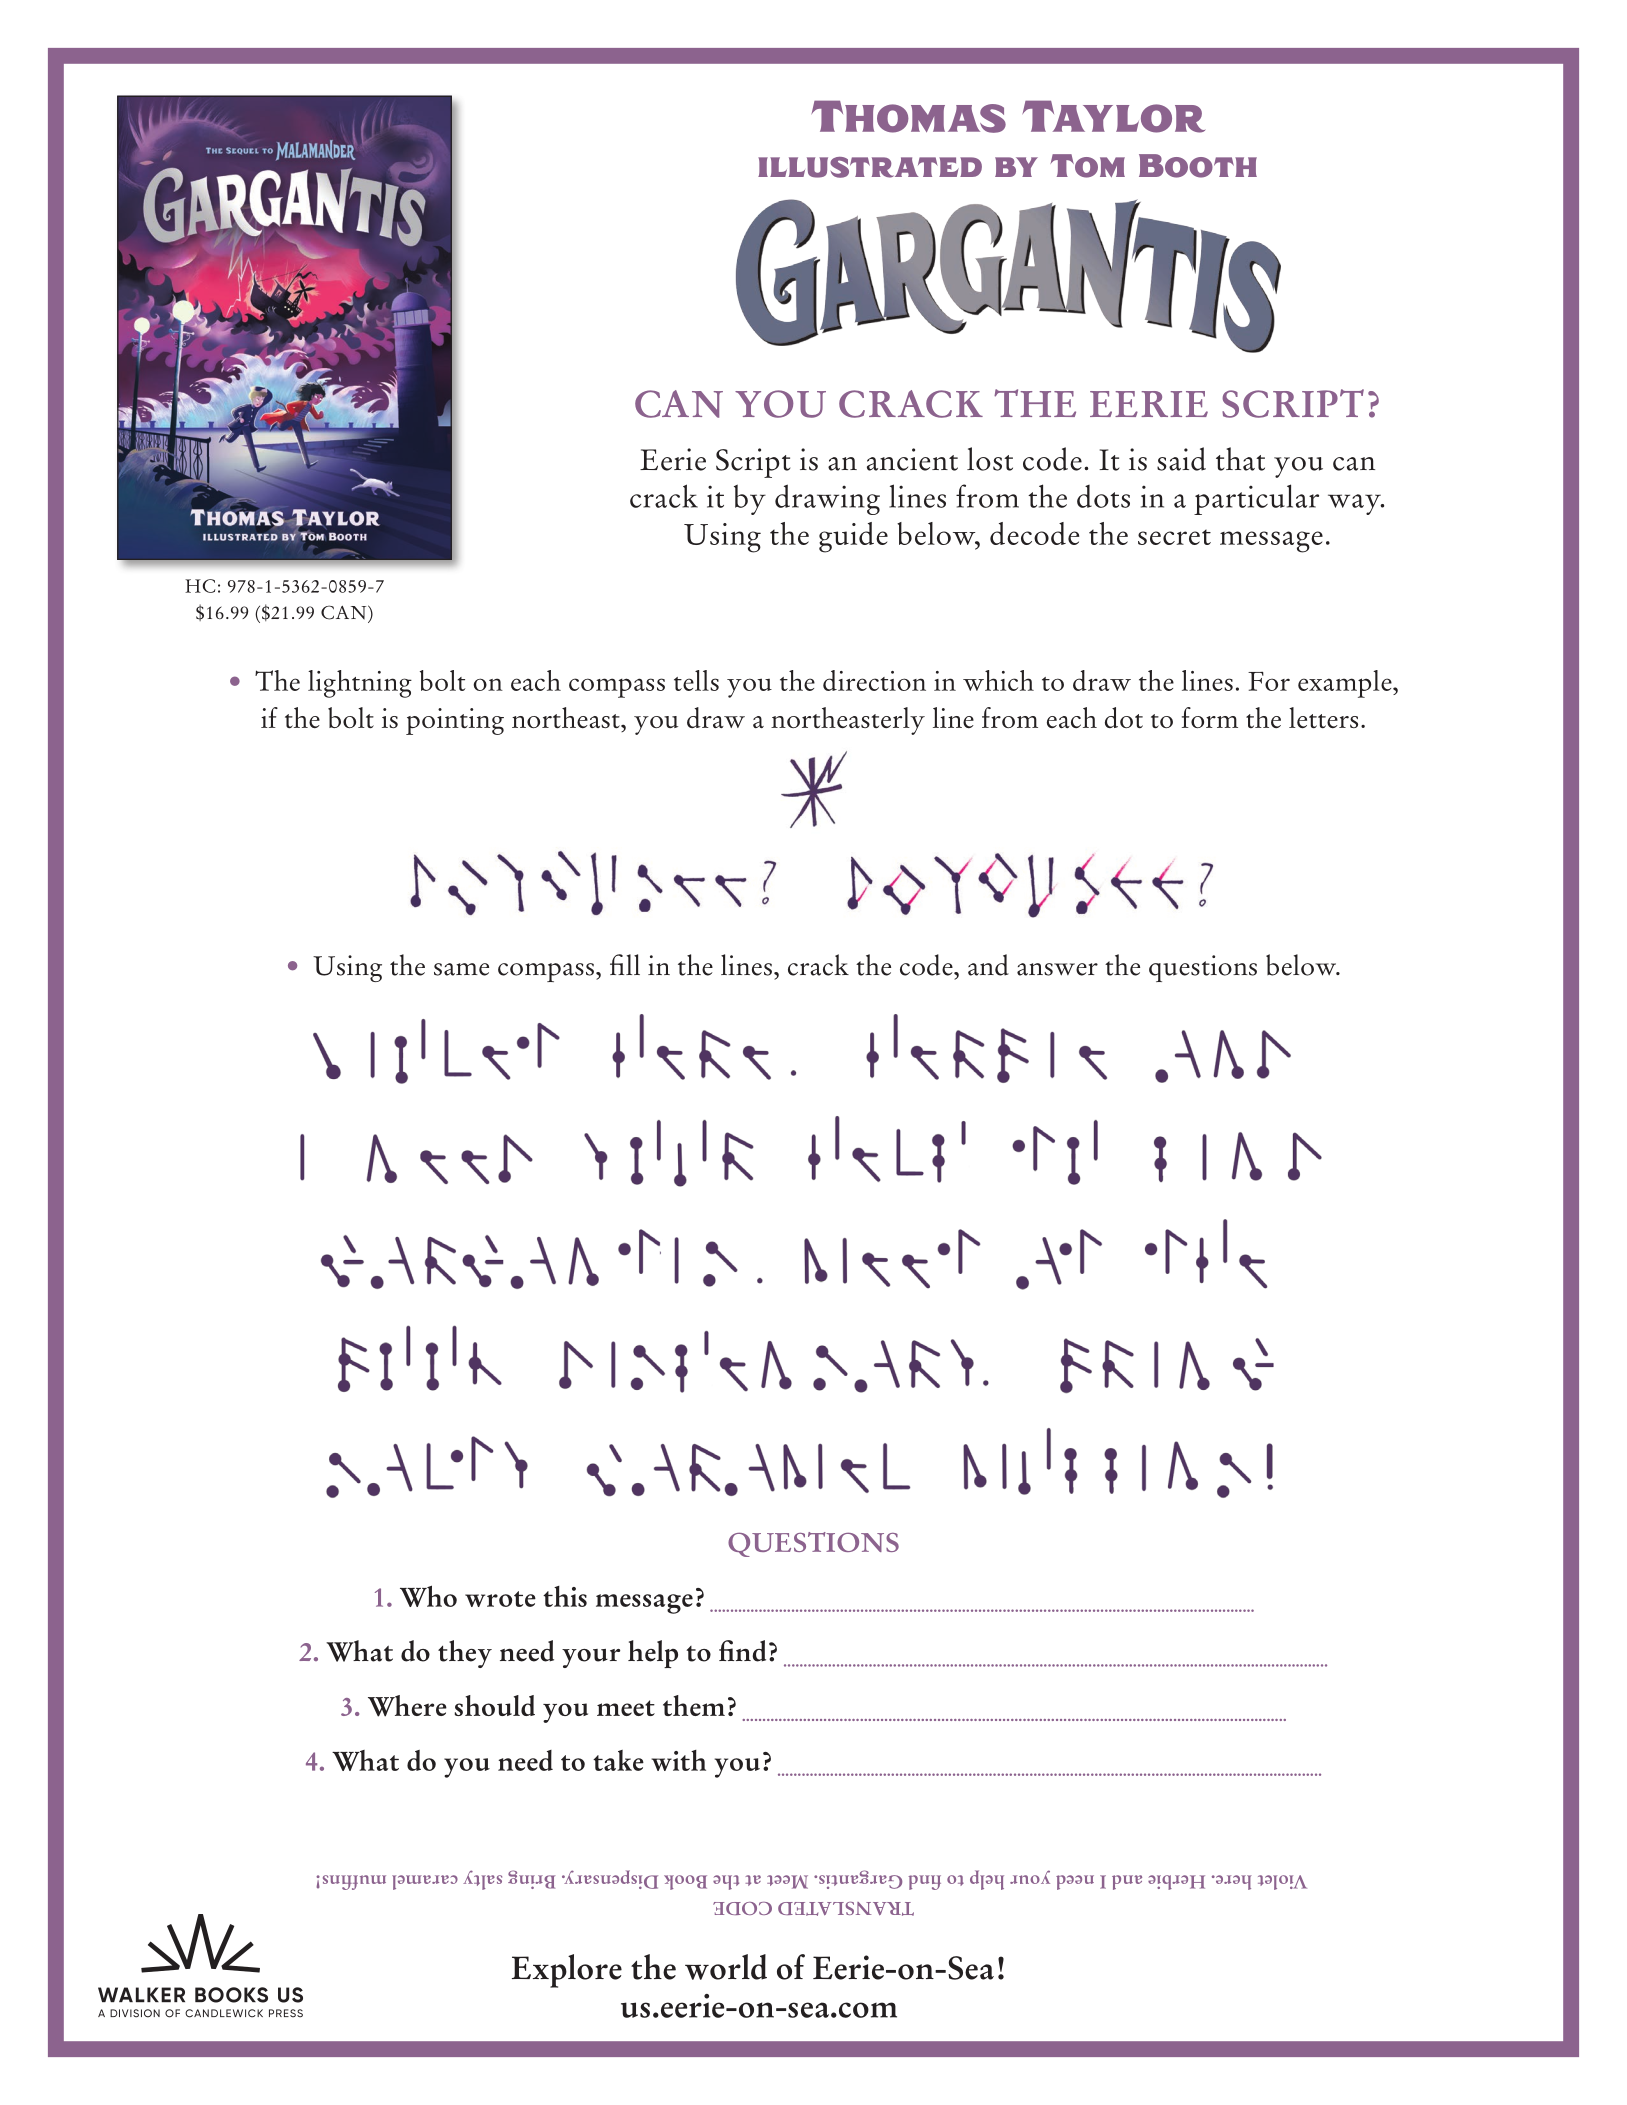  What do you see at coordinates (461, 969) in the page?
I see `same` at bounding box center [461, 969].
